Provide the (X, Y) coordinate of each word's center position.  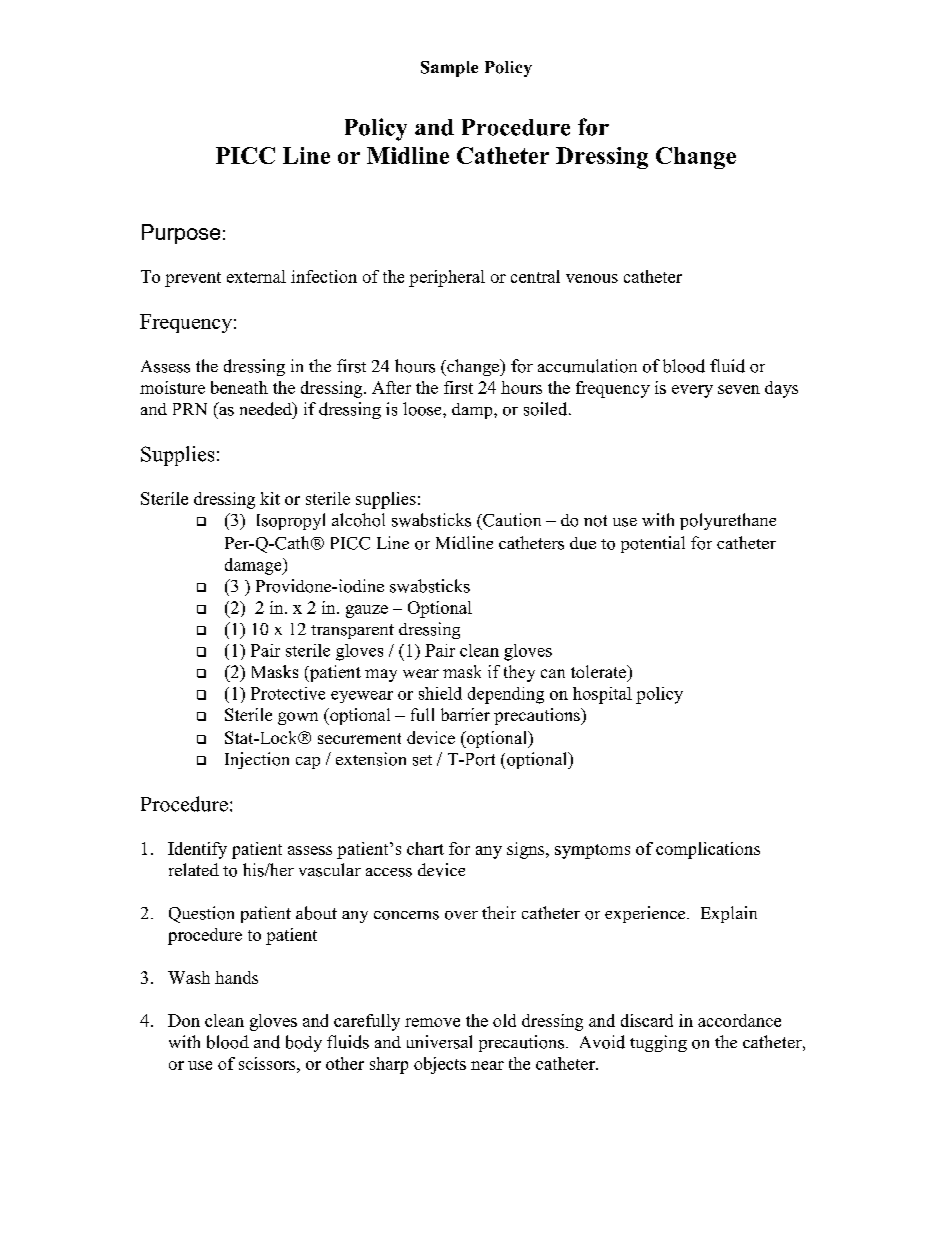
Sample (449, 69)
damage (254, 566)
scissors (268, 1063)
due (583, 543)
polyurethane (728, 521)
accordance (739, 1020)
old (504, 1020)
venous (592, 278)
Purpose (181, 234)
